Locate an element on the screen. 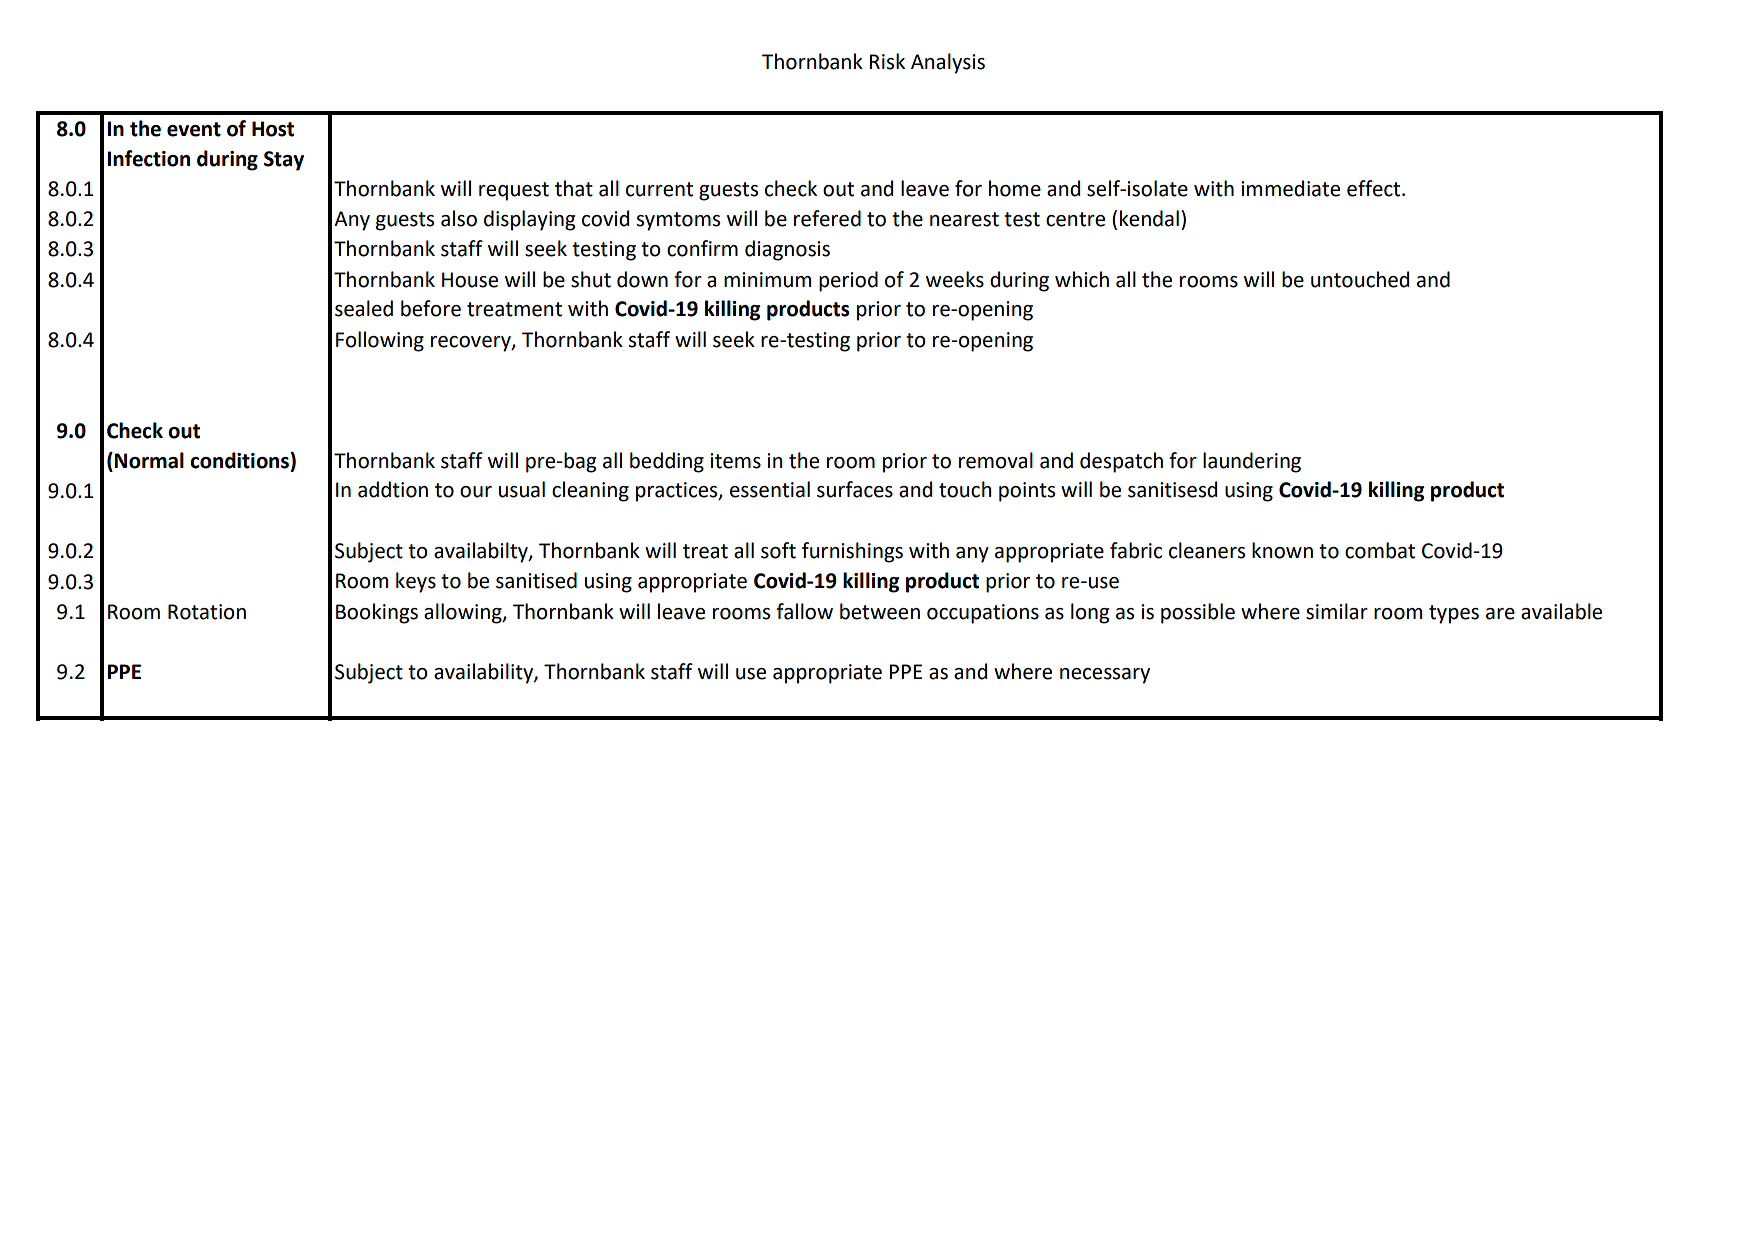 This screenshot has width=1750, height=1238. types is located at coordinates (1454, 614).
